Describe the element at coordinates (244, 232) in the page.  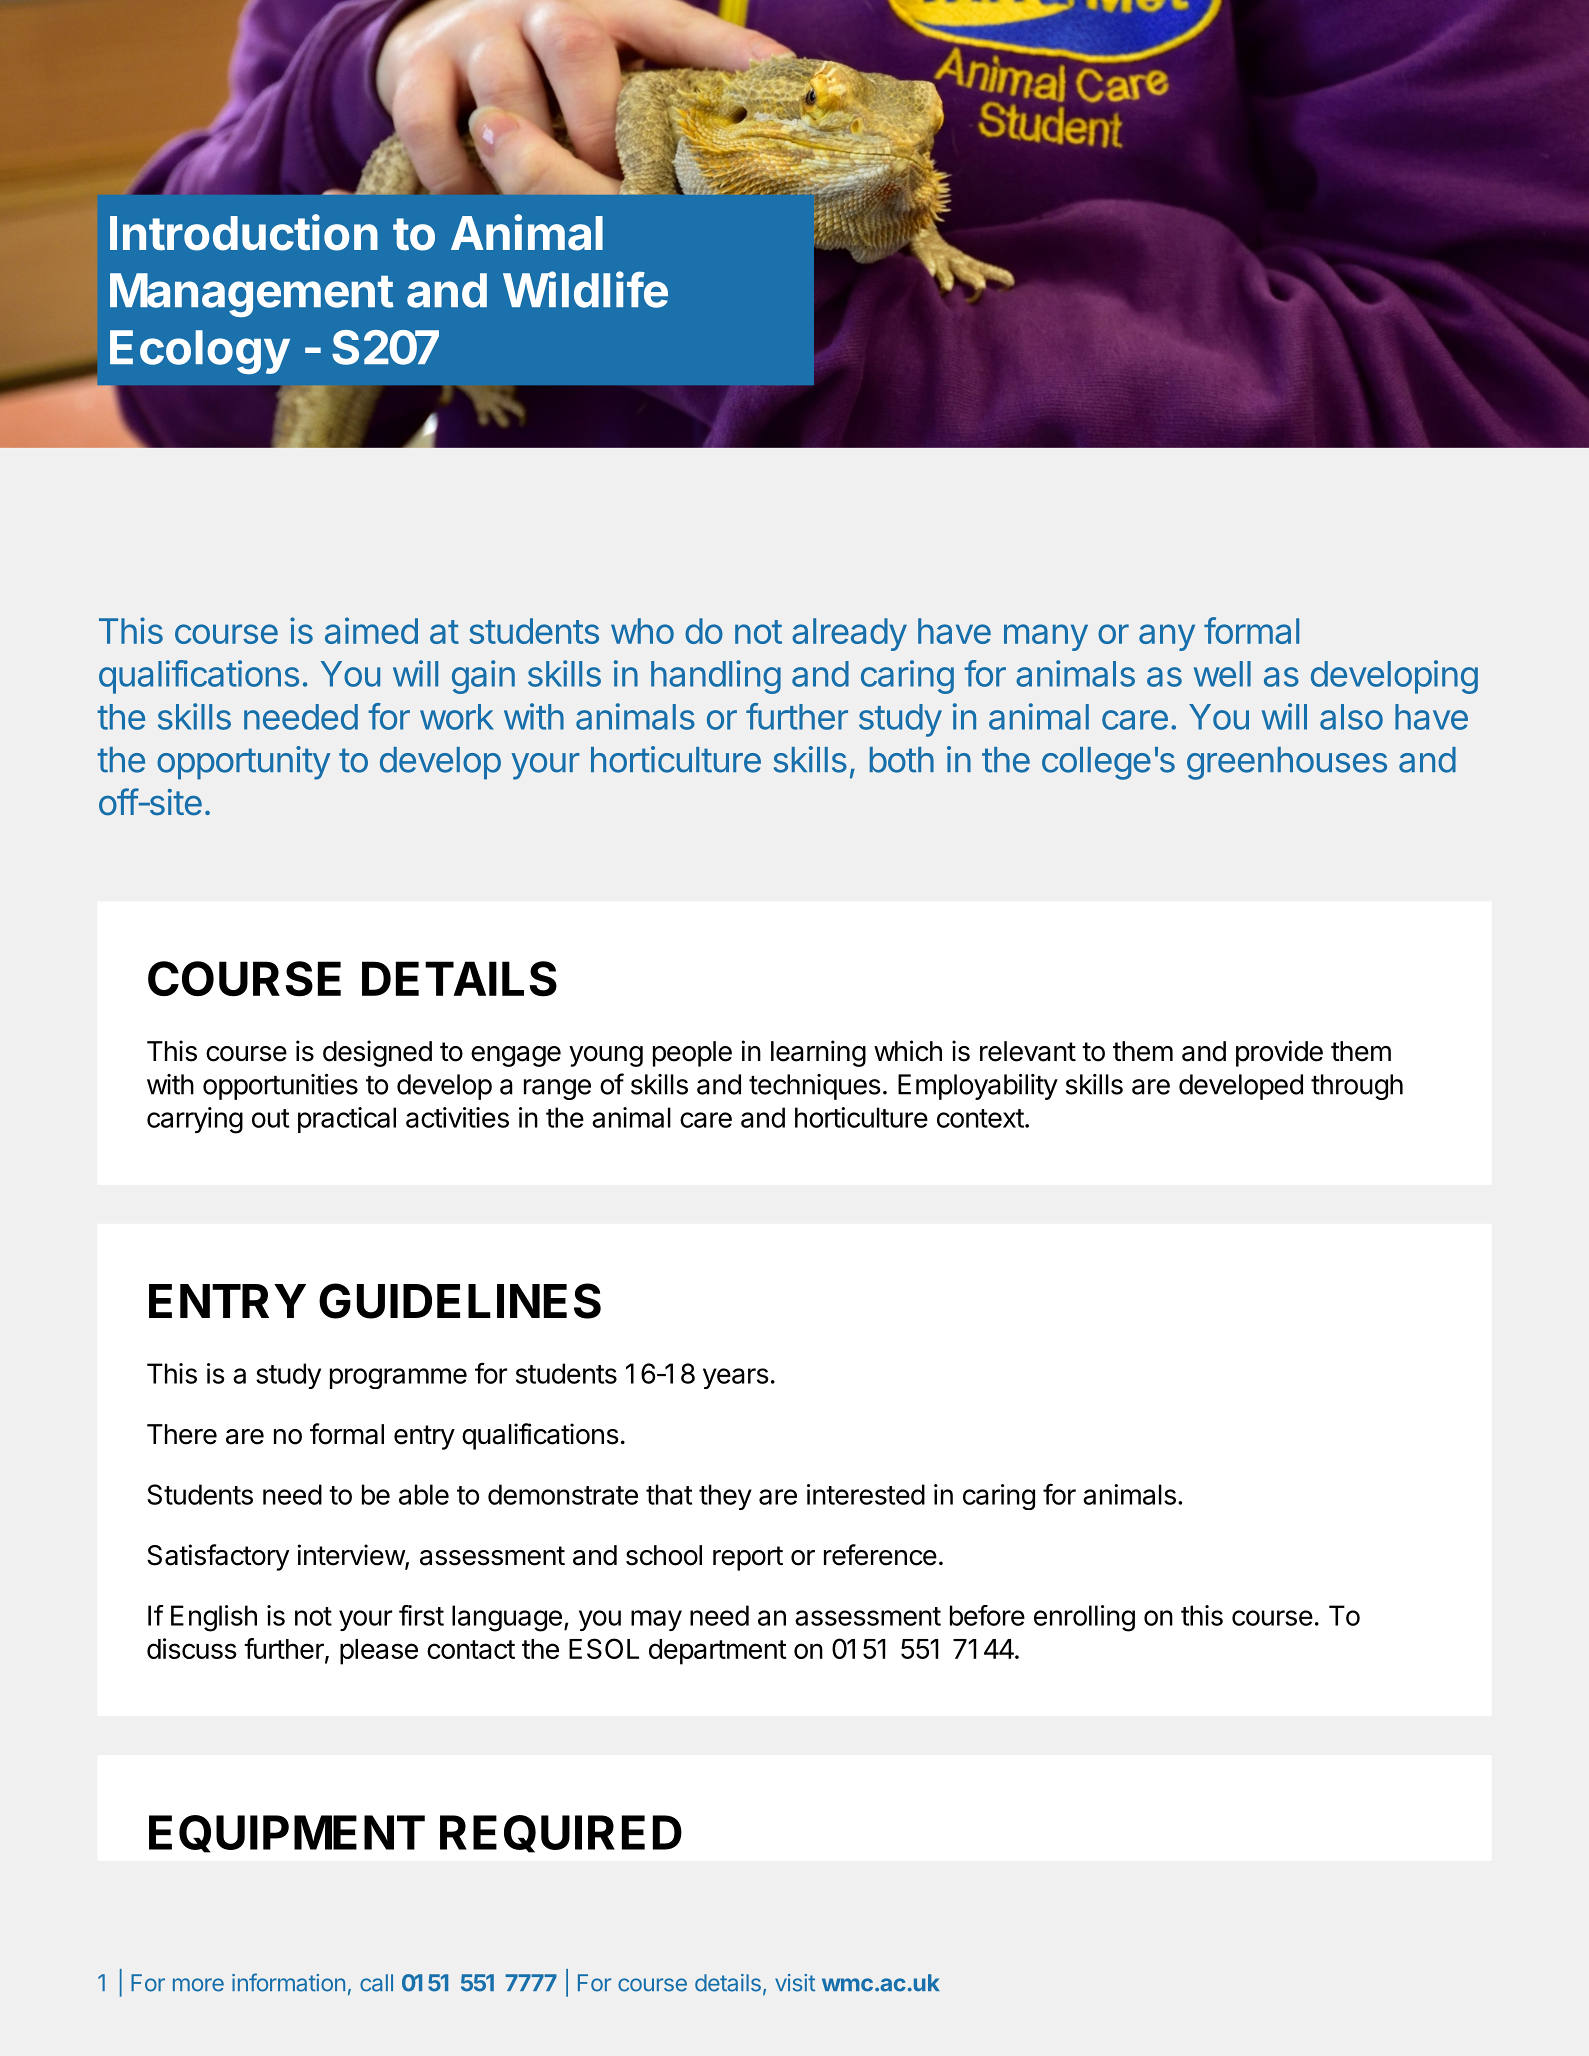
I see `Introduction` at that location.
